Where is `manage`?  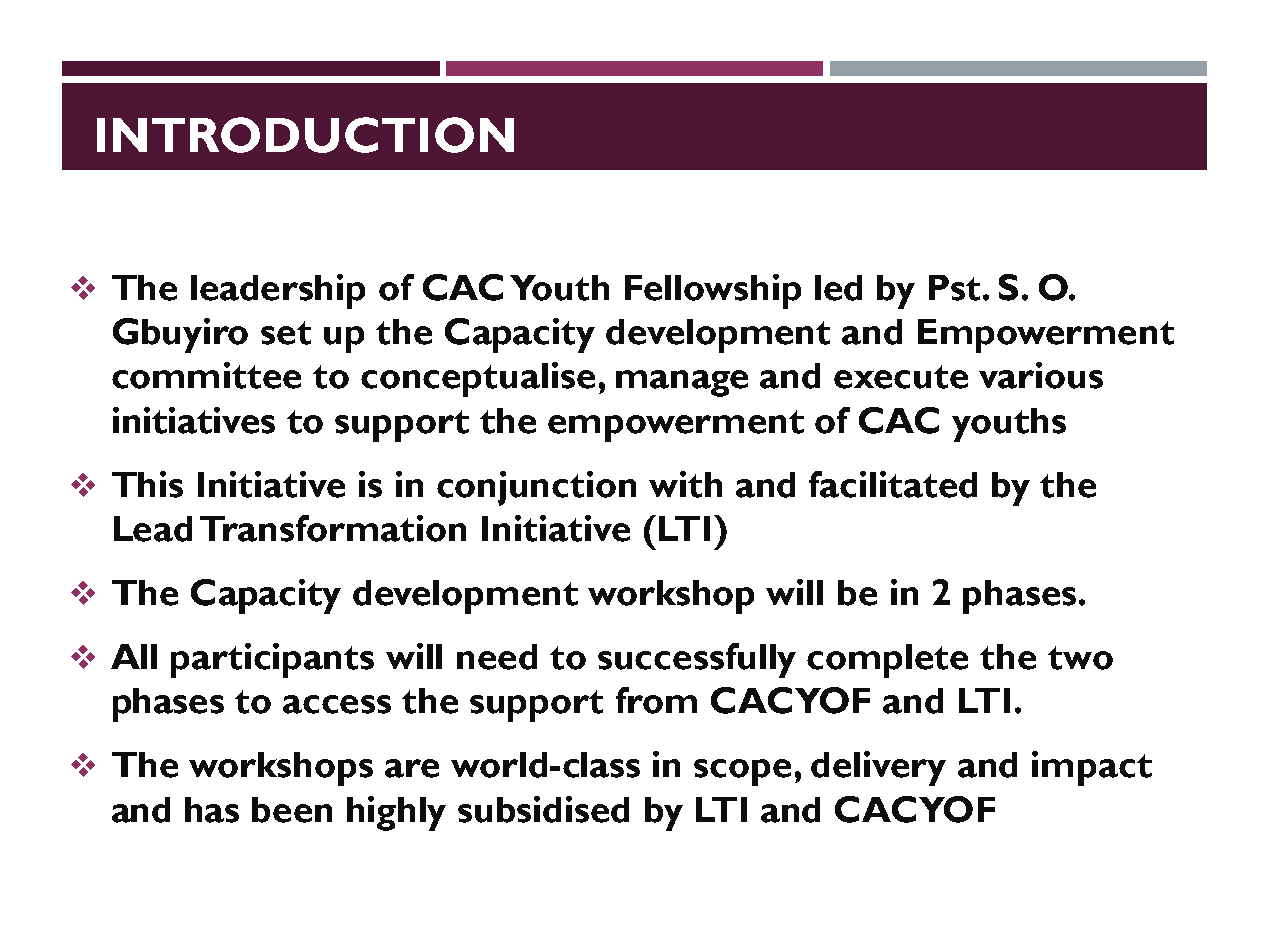
manage is located at coordinates (682, 383).
